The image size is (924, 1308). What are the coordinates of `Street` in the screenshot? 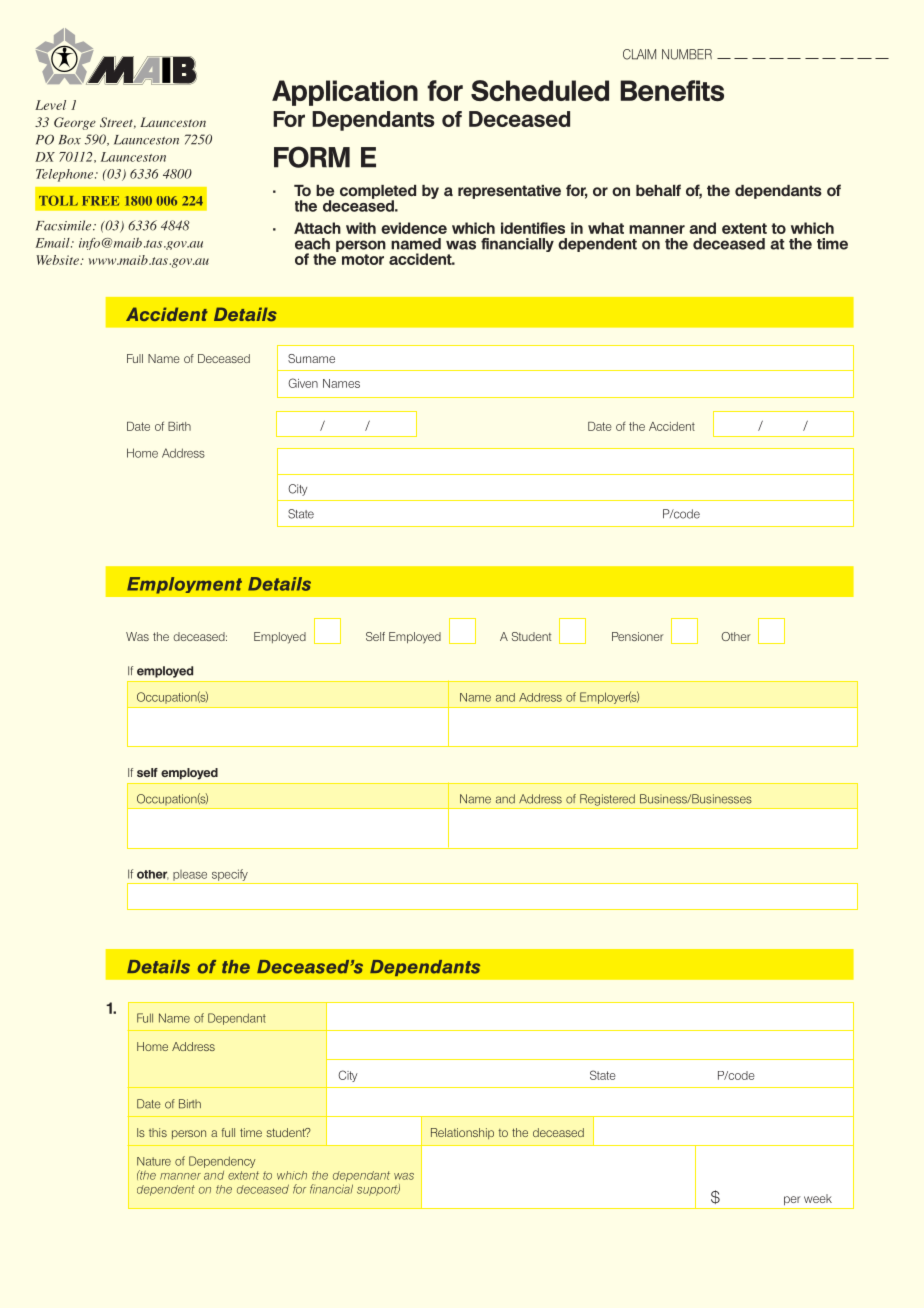 It's located at (118, 123).
